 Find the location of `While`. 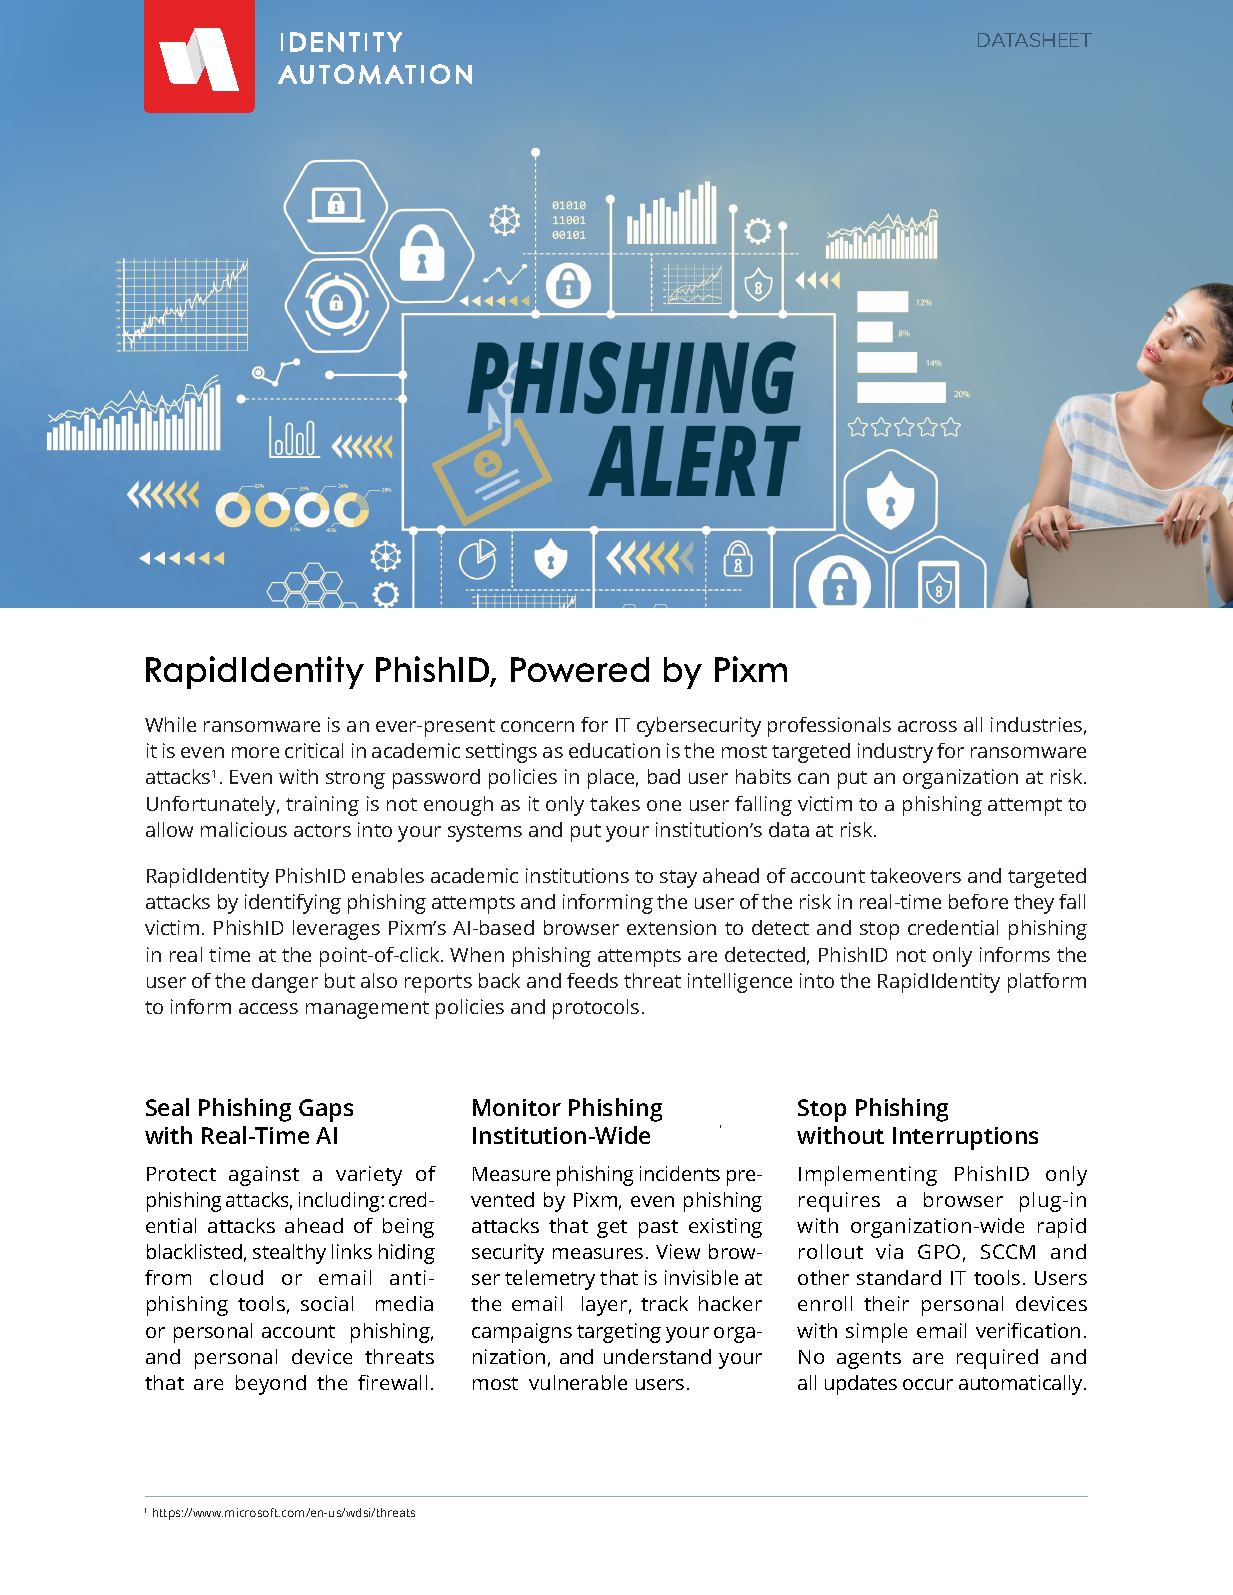

While is located at coordinates (170, 724).
